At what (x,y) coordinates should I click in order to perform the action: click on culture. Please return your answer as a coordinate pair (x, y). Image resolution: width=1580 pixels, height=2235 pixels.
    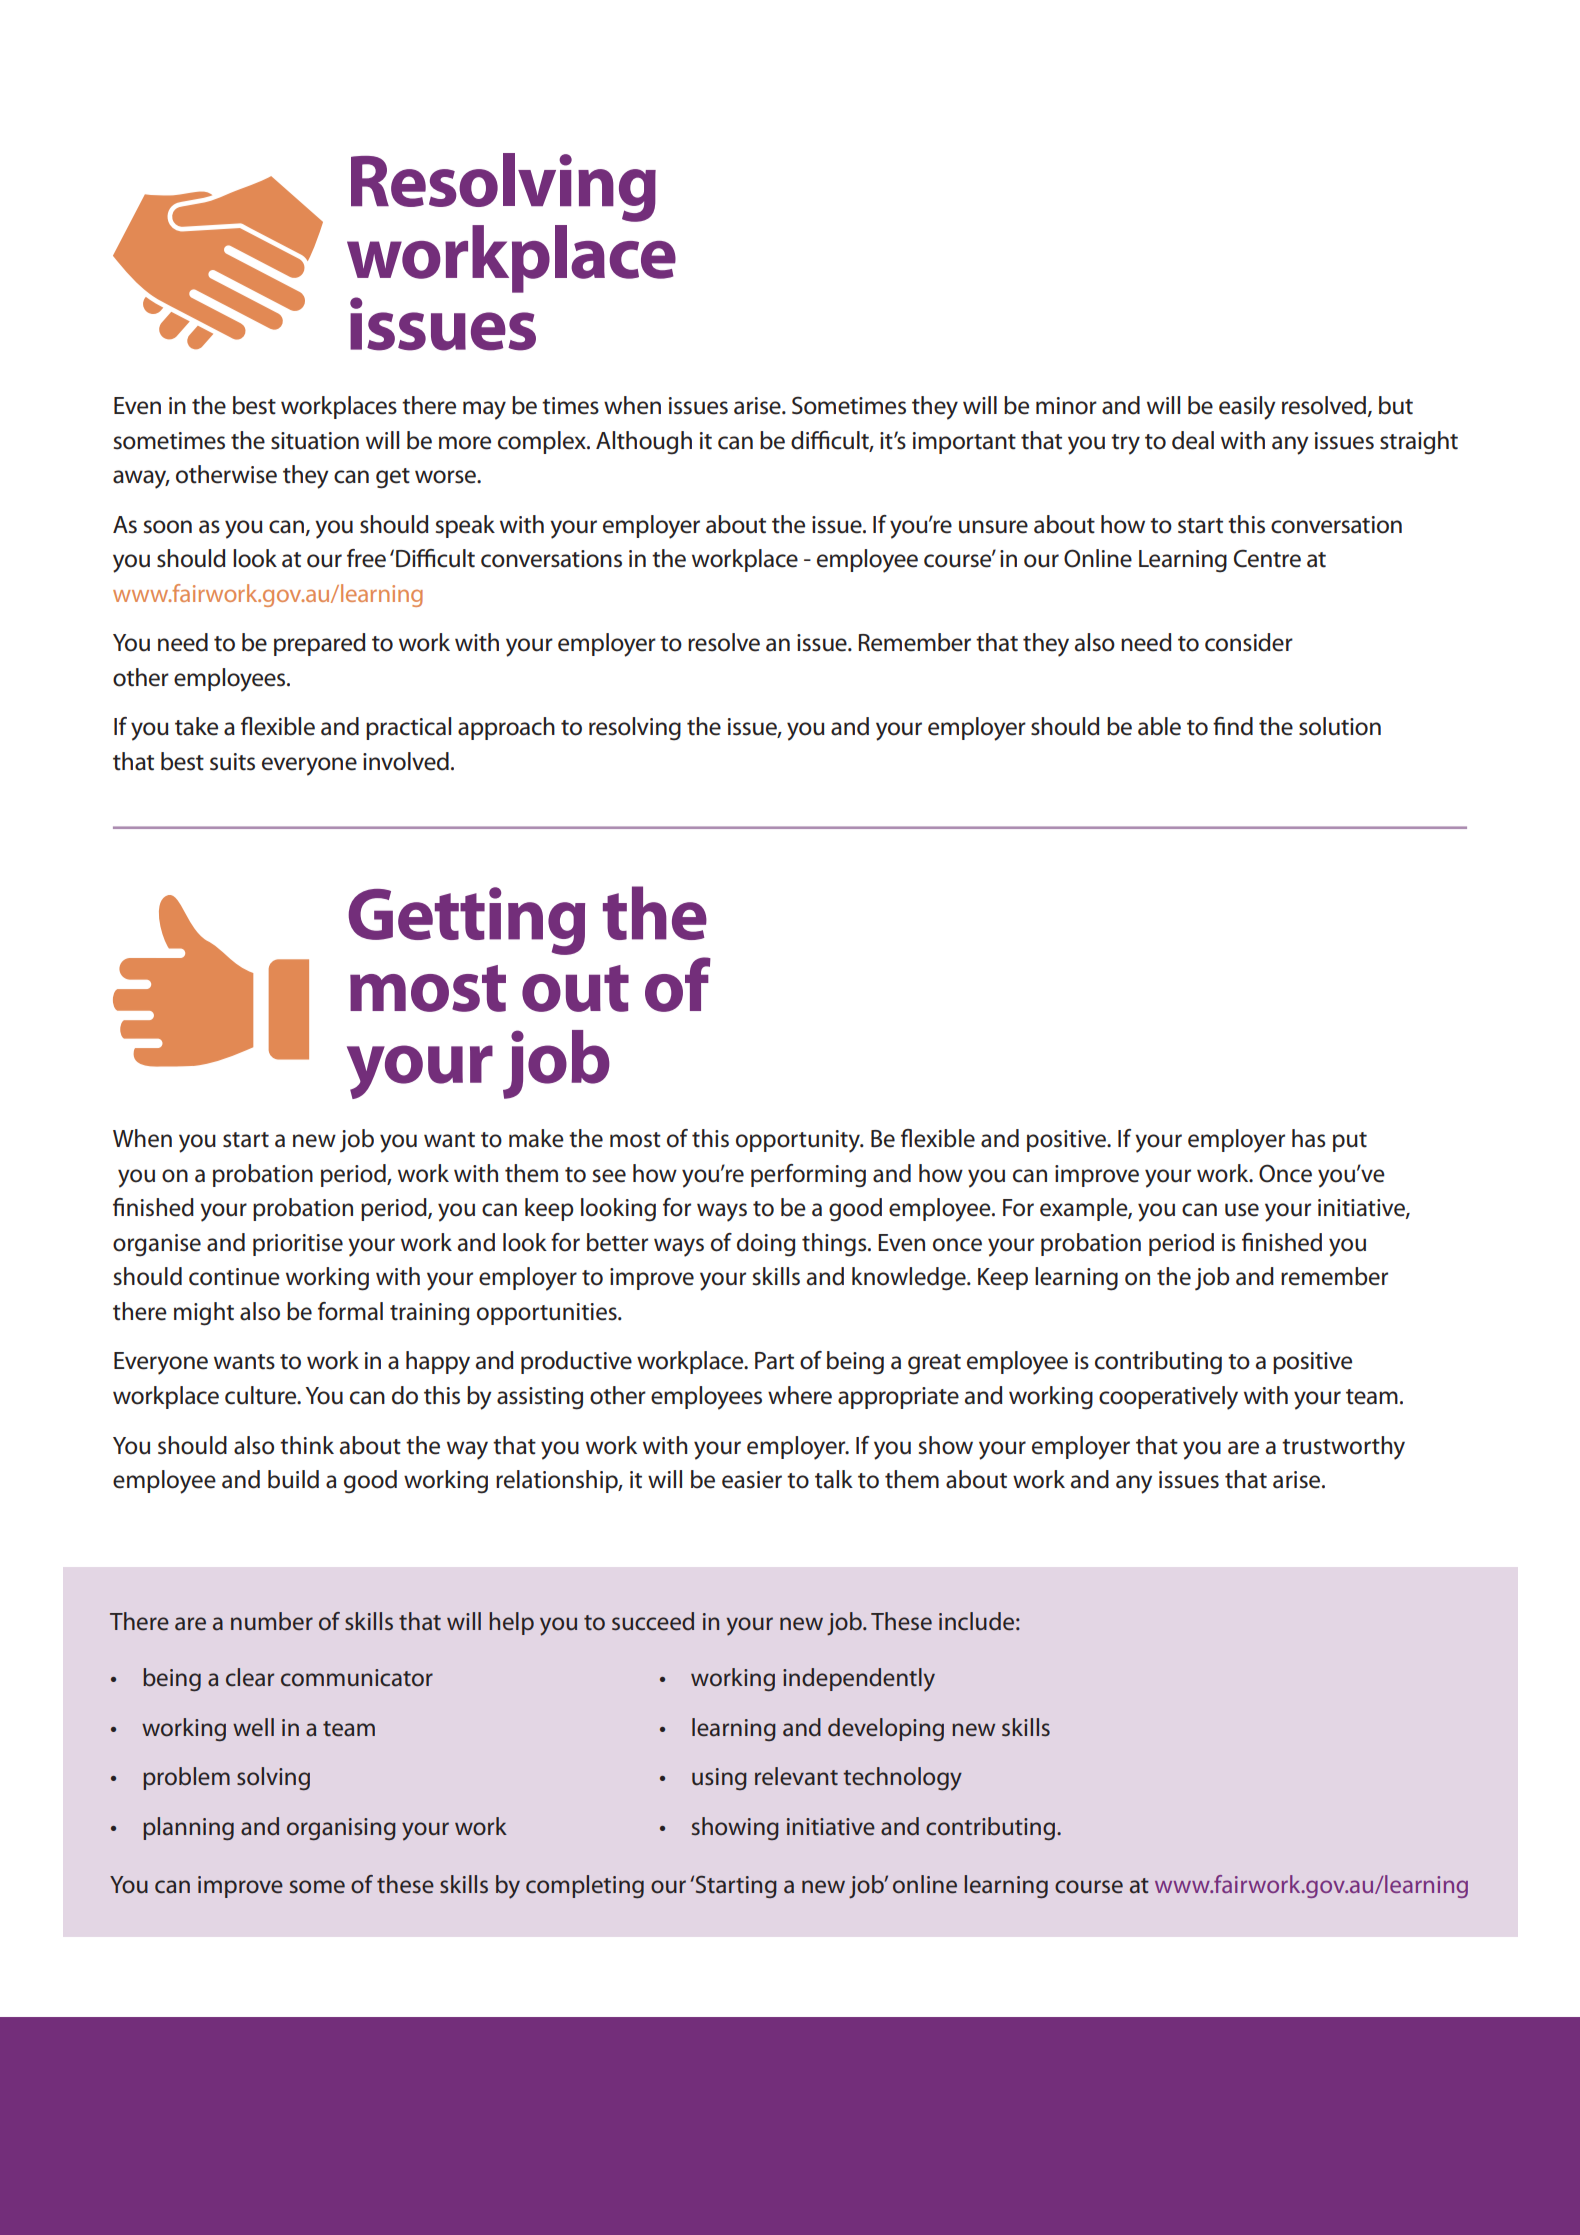
    Looking at the image, I should click on (262, 1395).
